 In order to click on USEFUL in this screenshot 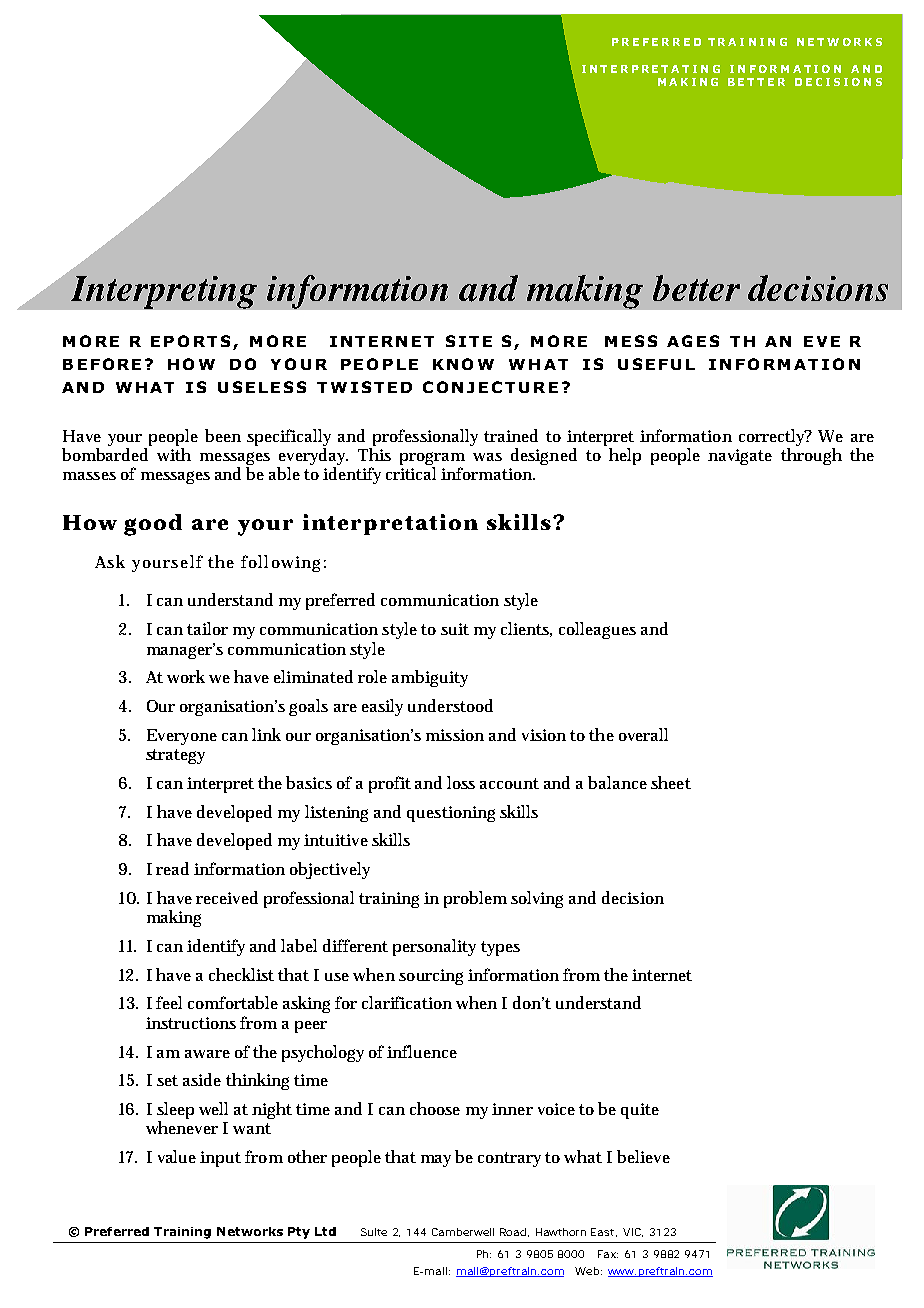, I will do `click(656, 364)`.
